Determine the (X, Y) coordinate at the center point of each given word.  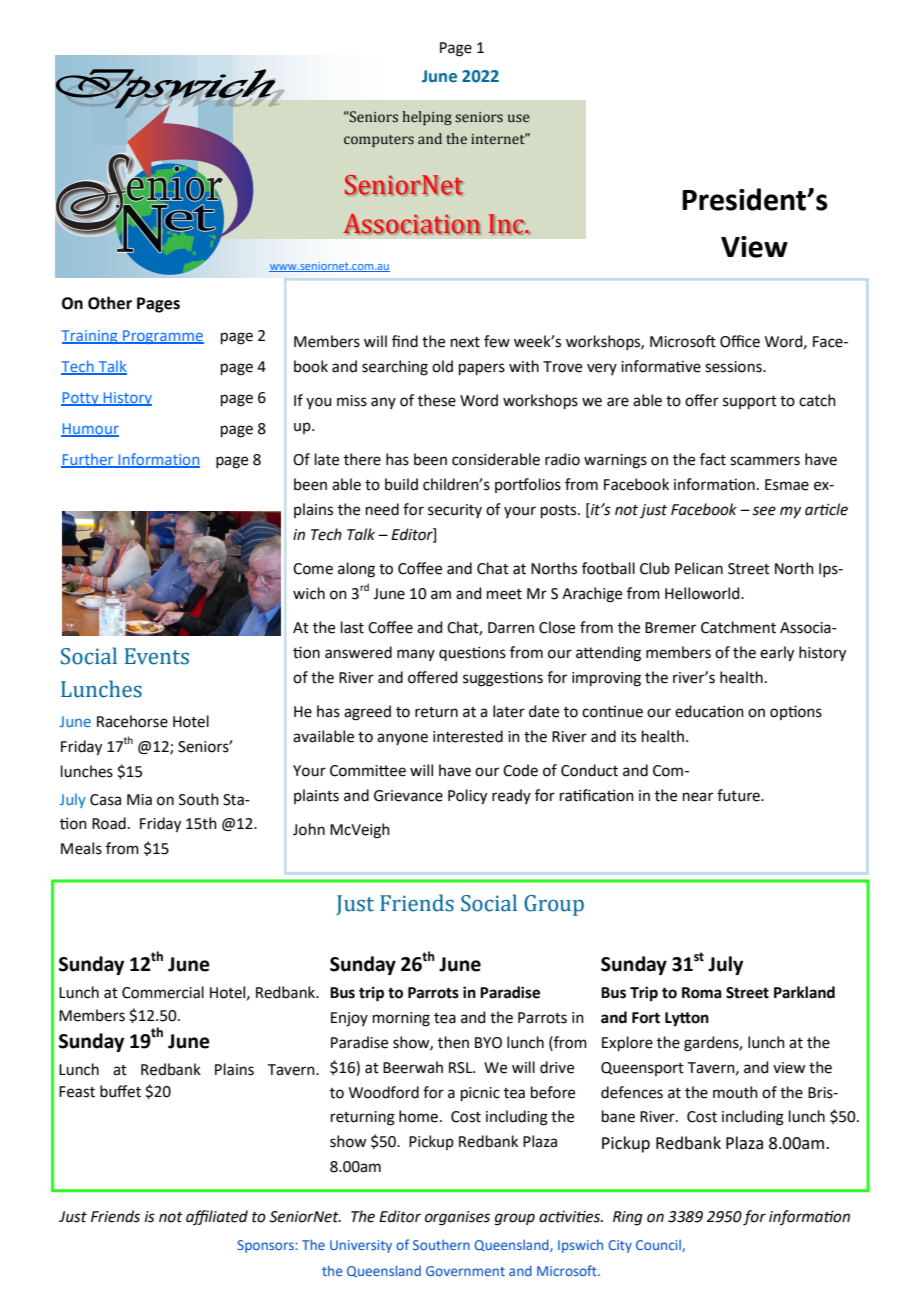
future (739, 795)
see (764, 511)
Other (110, 303)
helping (427, 118)
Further (88, 460)
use (519, 118)
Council (659, 1246)
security (455, 511)
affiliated (217, 1217)
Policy (467, 797)
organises (457, 1218)
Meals (81, 848)
